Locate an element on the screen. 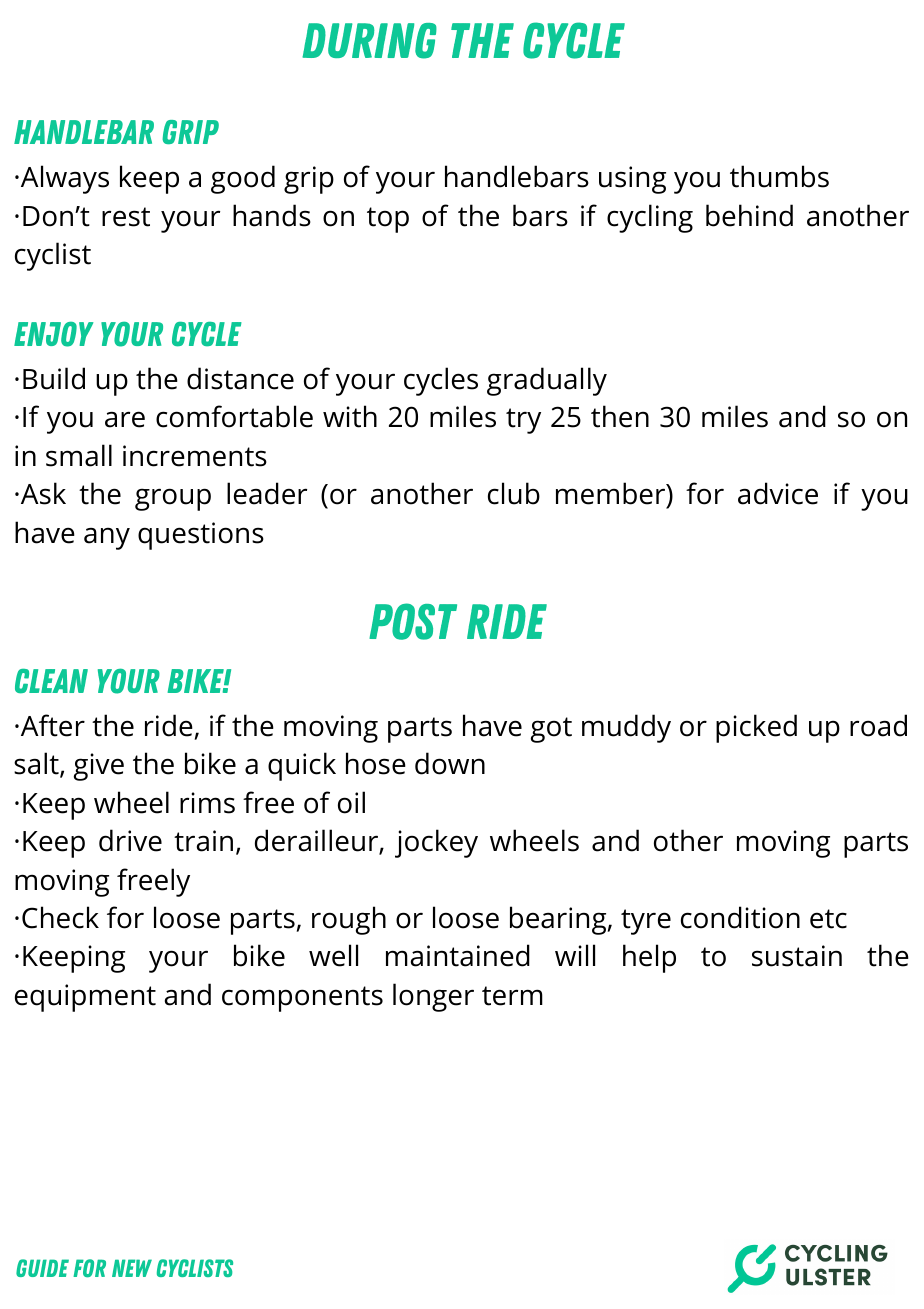  down is located at coordinates (450, 763).
